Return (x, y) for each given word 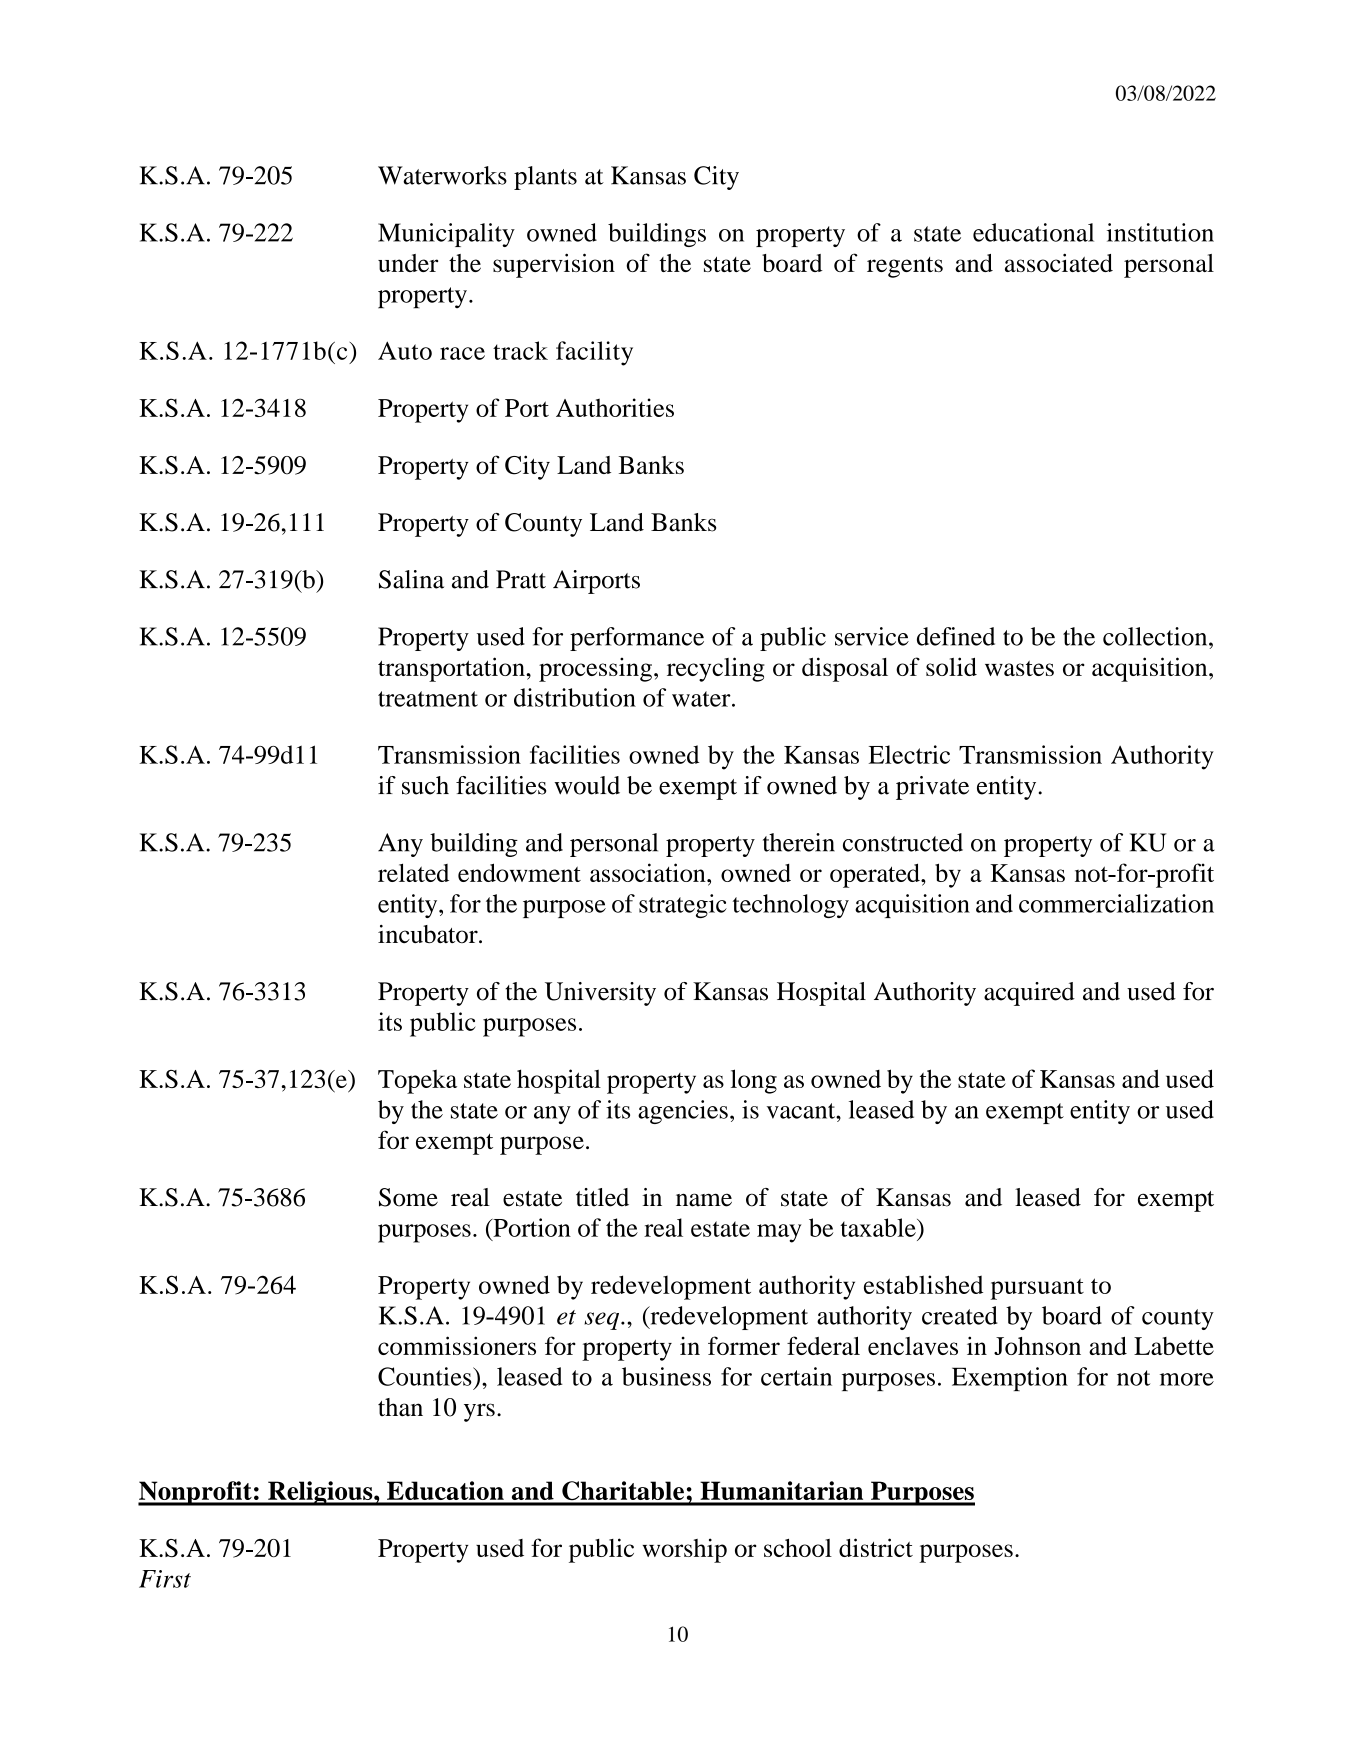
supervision (554, 265)
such (425, 785)
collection (1156, 636)
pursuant (1037, 1289)
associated (1059, 262)
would (587, 785)
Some (408, 1197)
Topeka (417, 1081)
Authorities (615, 407)
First (165, 1579)
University (600, 994)
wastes (1019, 668)
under (408, 263)
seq (603, 1321)
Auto (405, 350)
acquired (1029, 994)
